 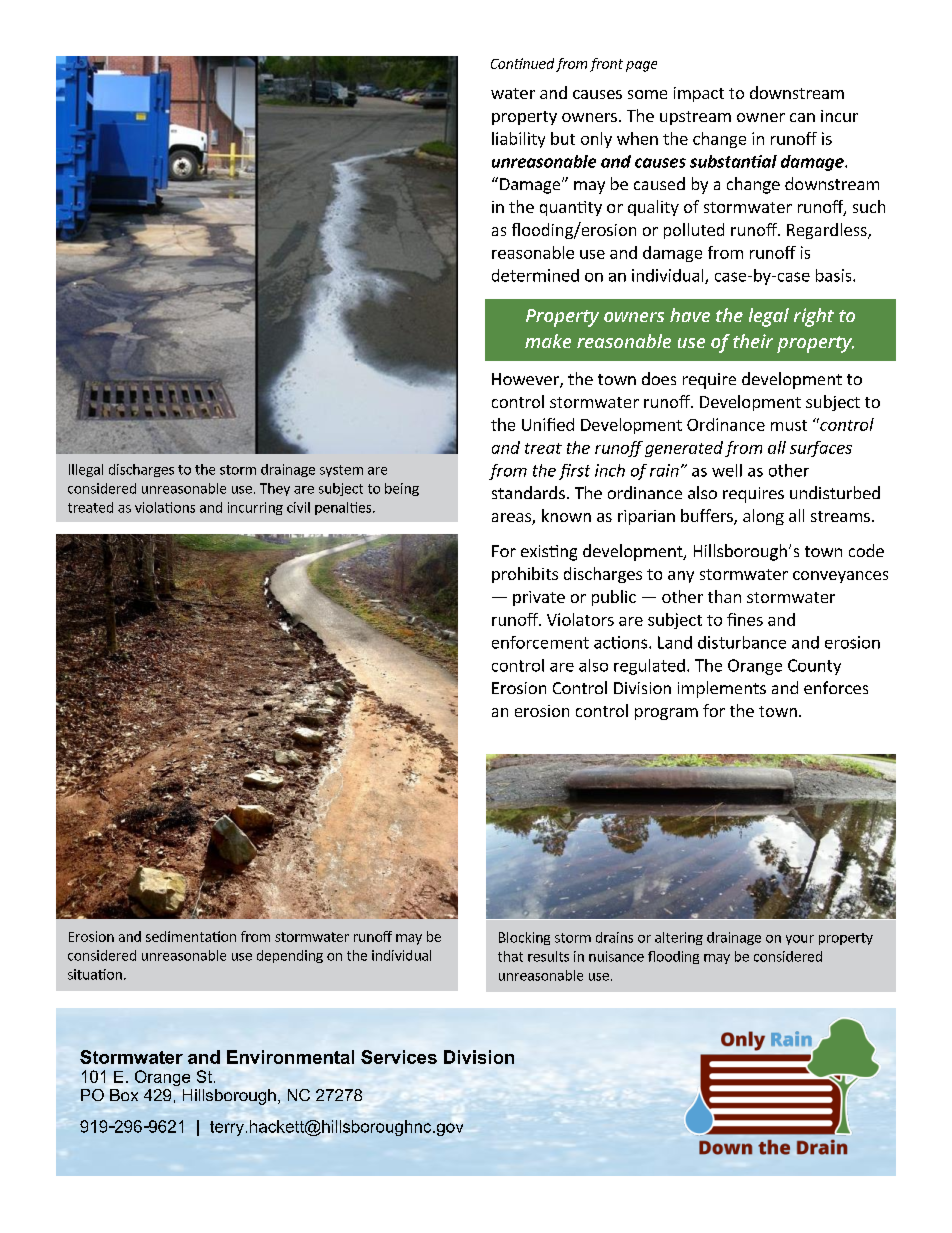 I want to click on make, so click(x=548, y=341).
